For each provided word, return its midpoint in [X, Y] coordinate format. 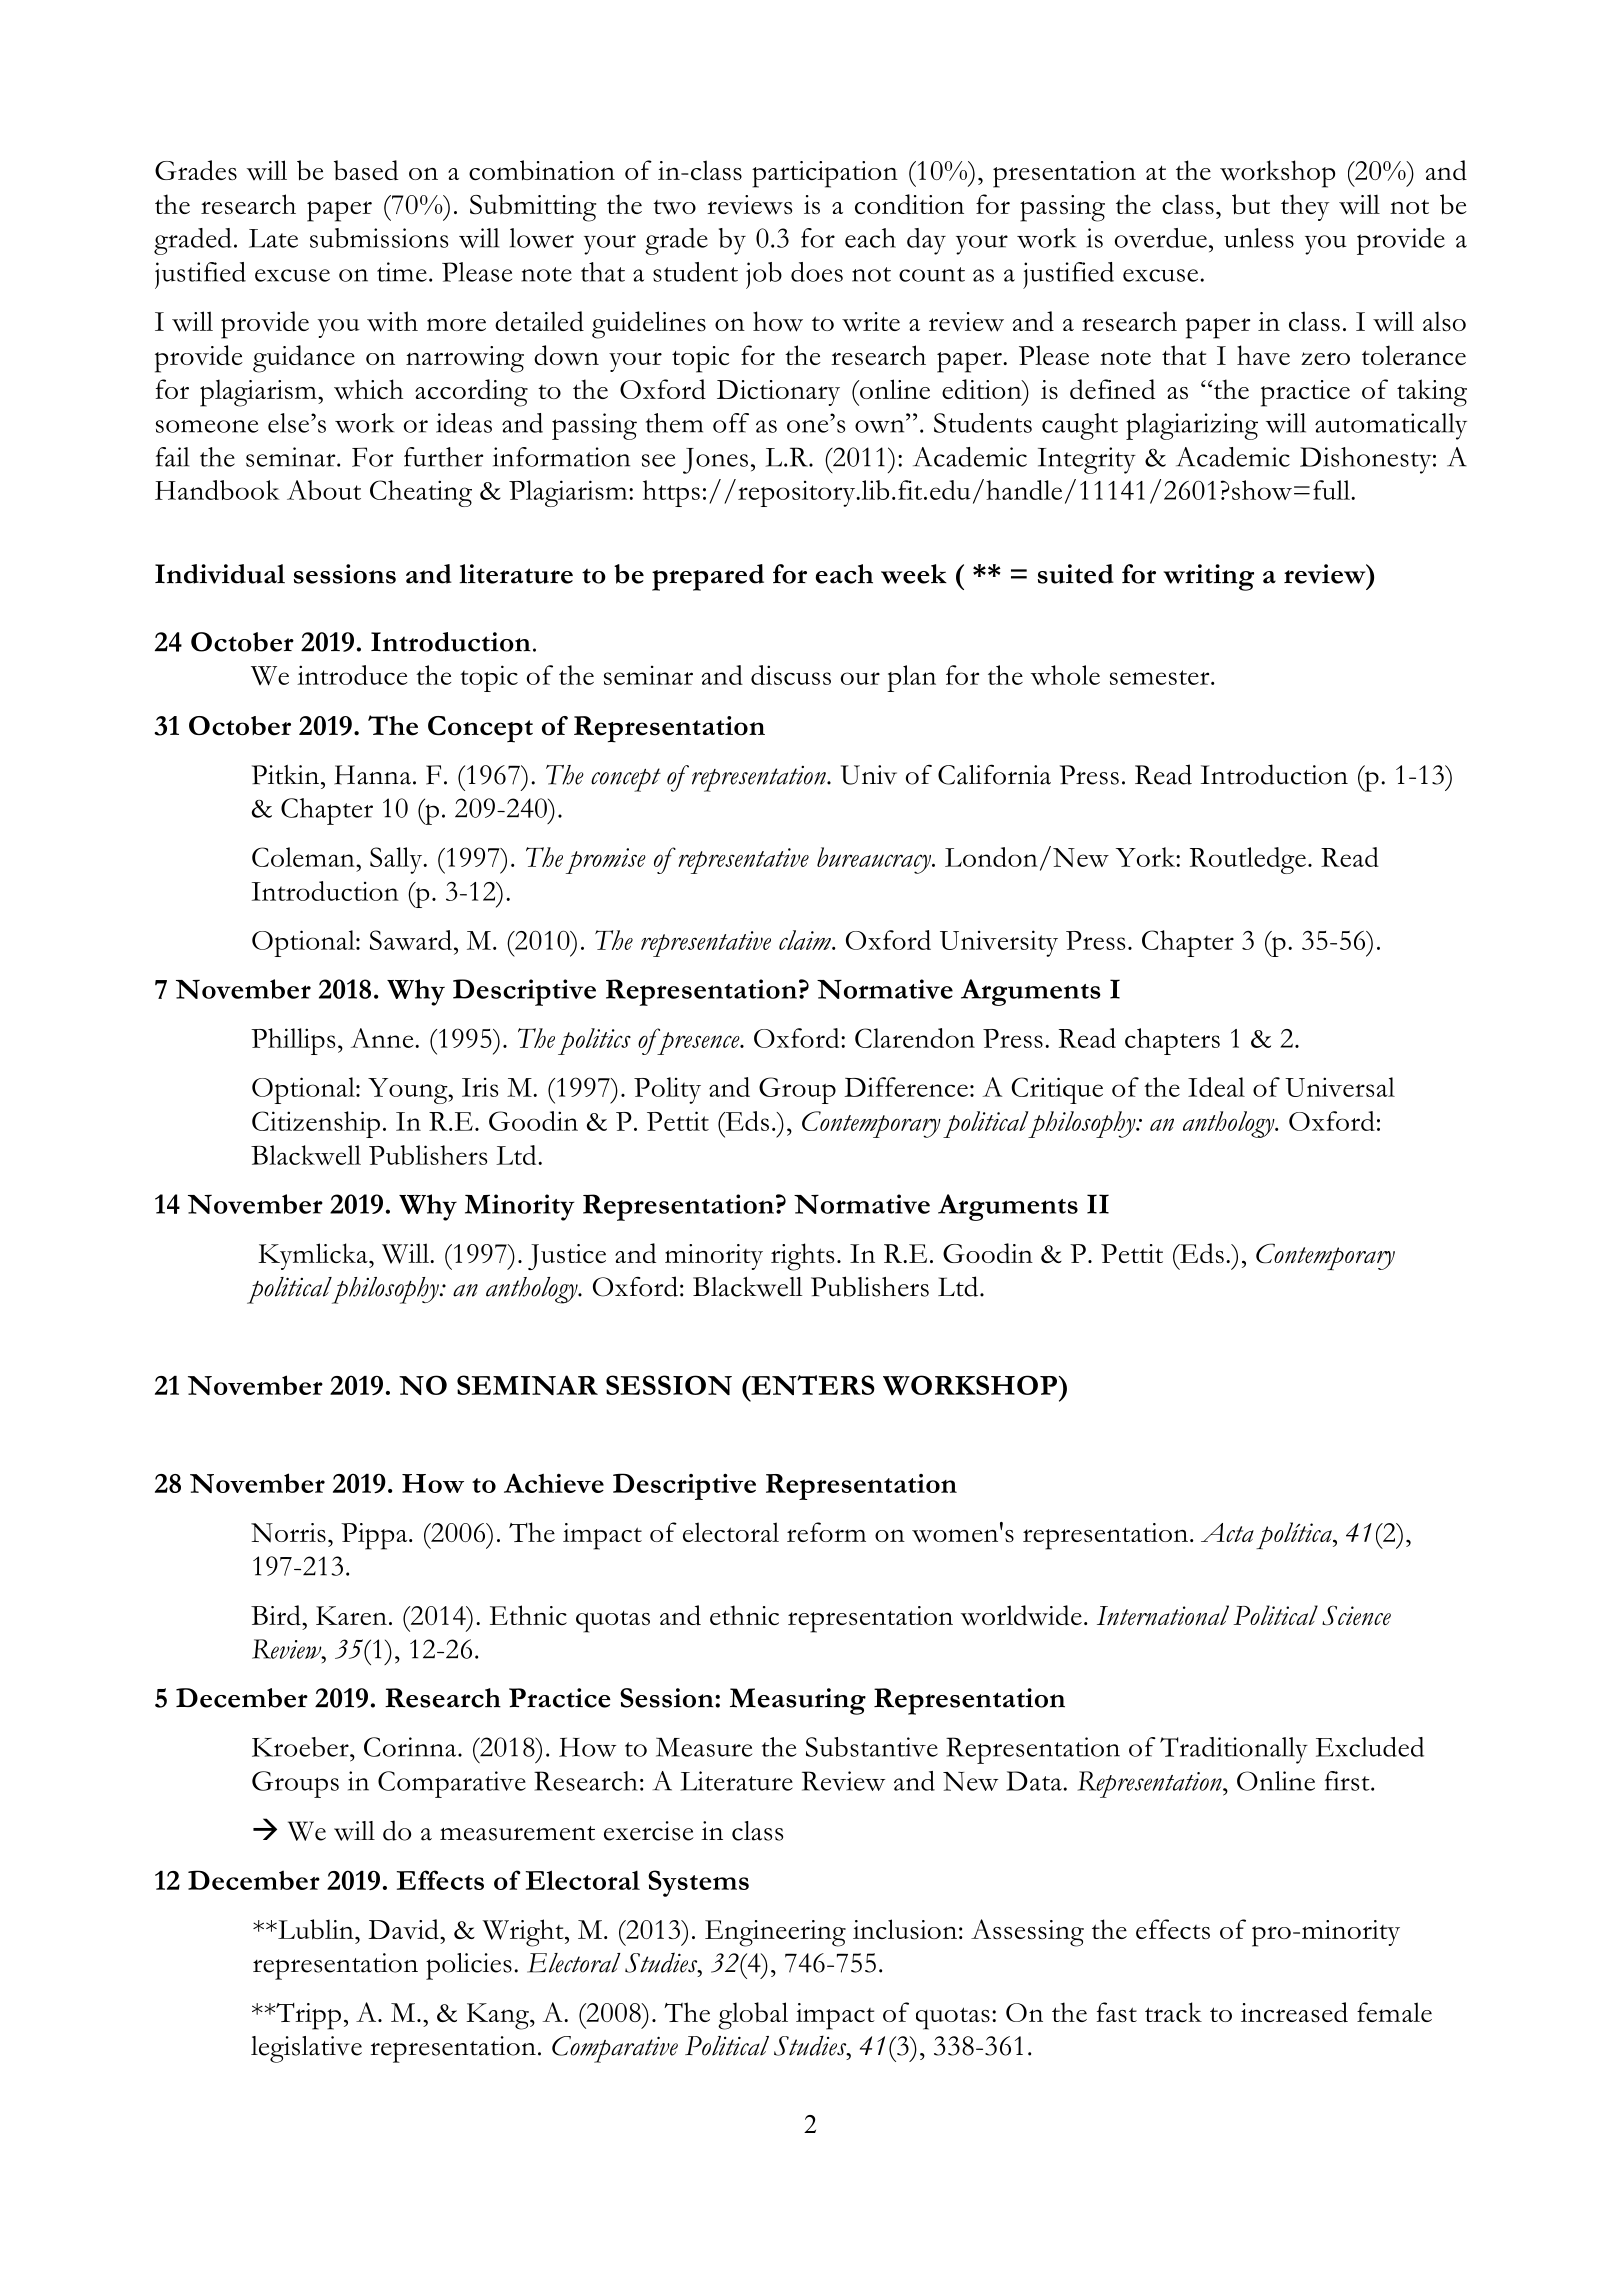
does [817, 272]
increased [1294, 2012]
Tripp [307, 2016]
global [753, 2016]
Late [273, 238]
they [1305, 207]
